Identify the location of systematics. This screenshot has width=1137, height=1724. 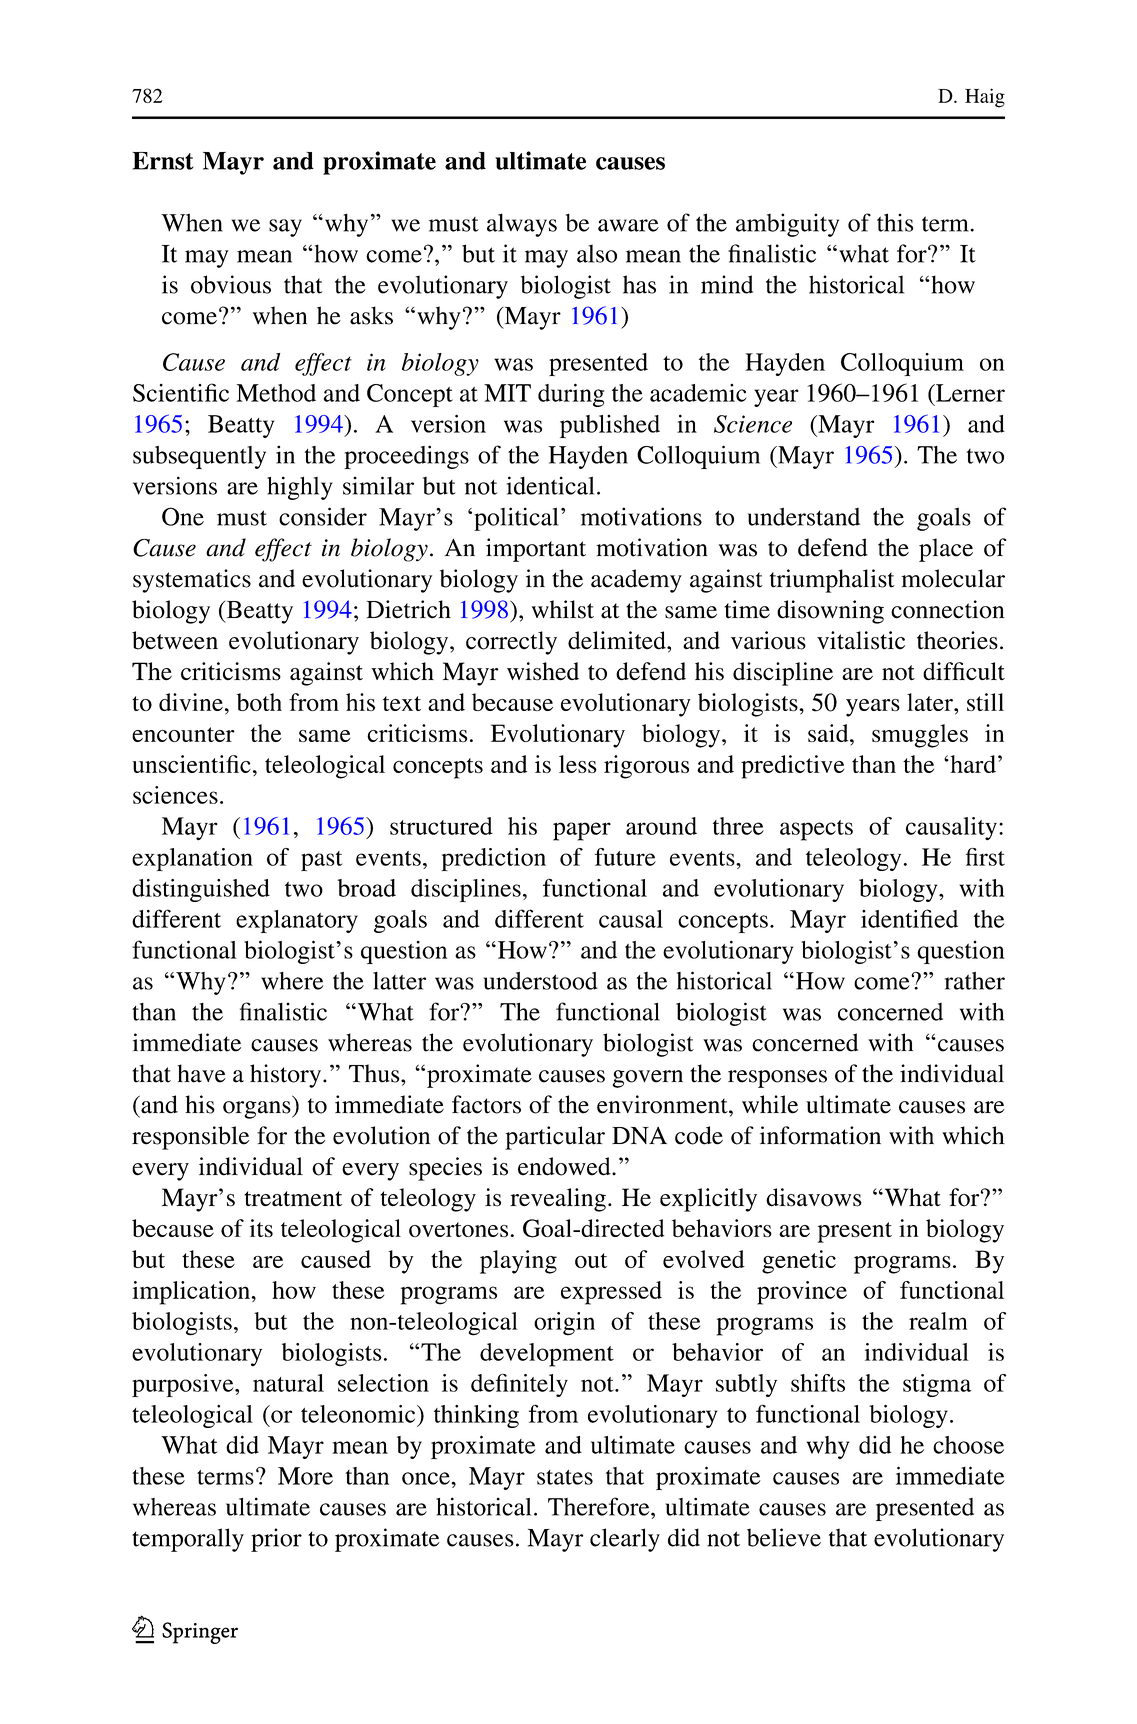
(192, 581).
